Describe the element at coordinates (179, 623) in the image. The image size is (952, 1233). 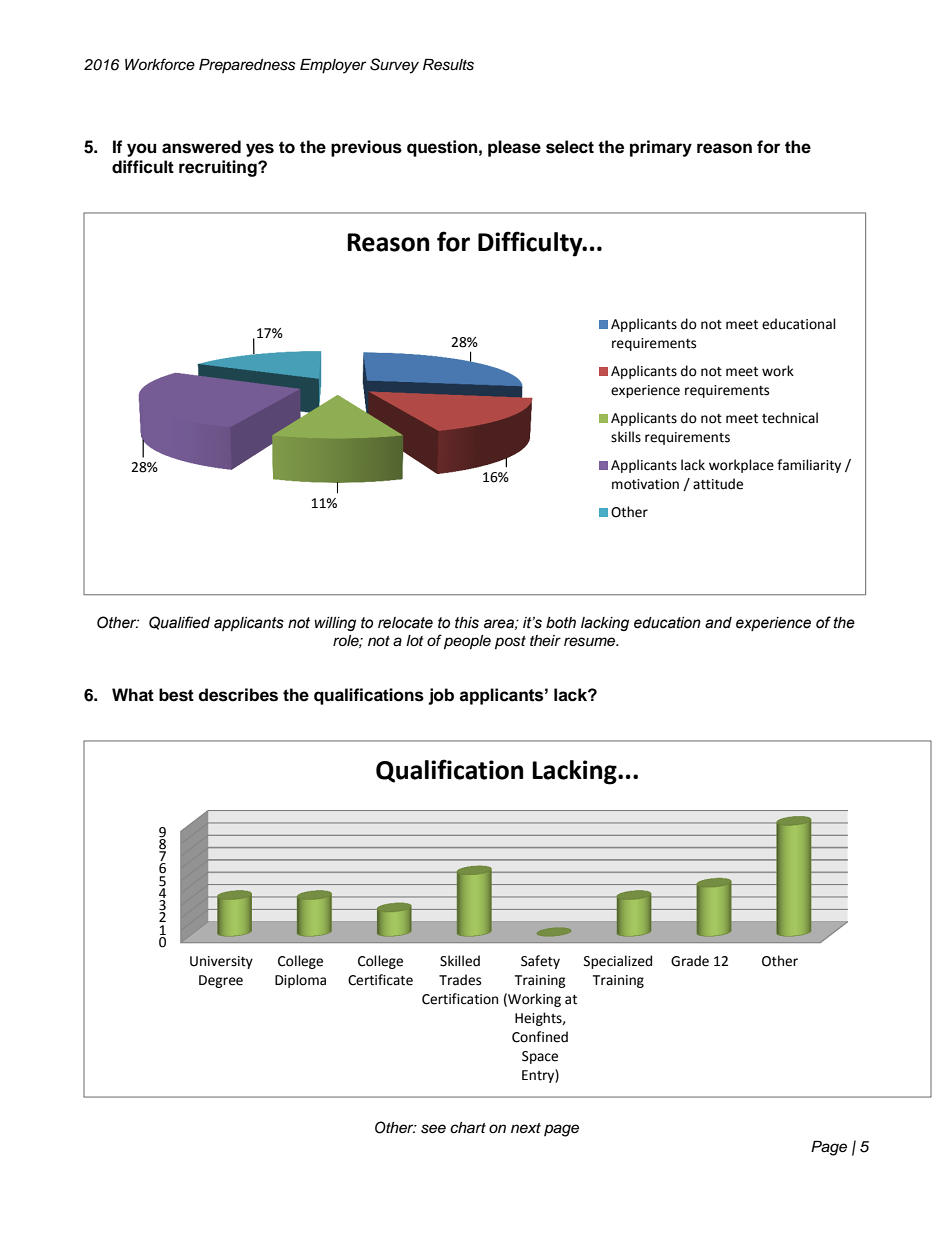
I see `Qualified` at that location.
